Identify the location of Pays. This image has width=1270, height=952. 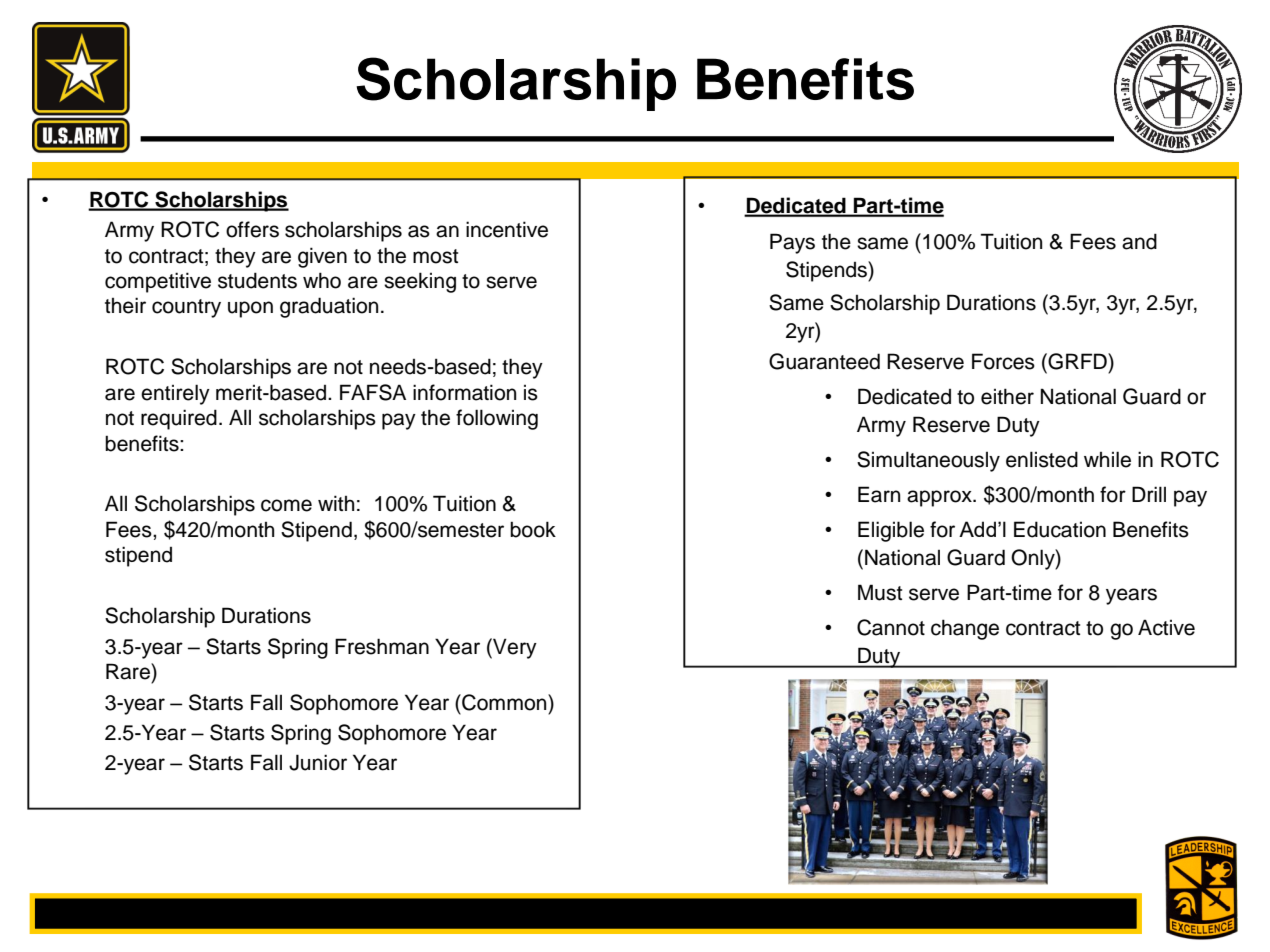
(792, 243).
